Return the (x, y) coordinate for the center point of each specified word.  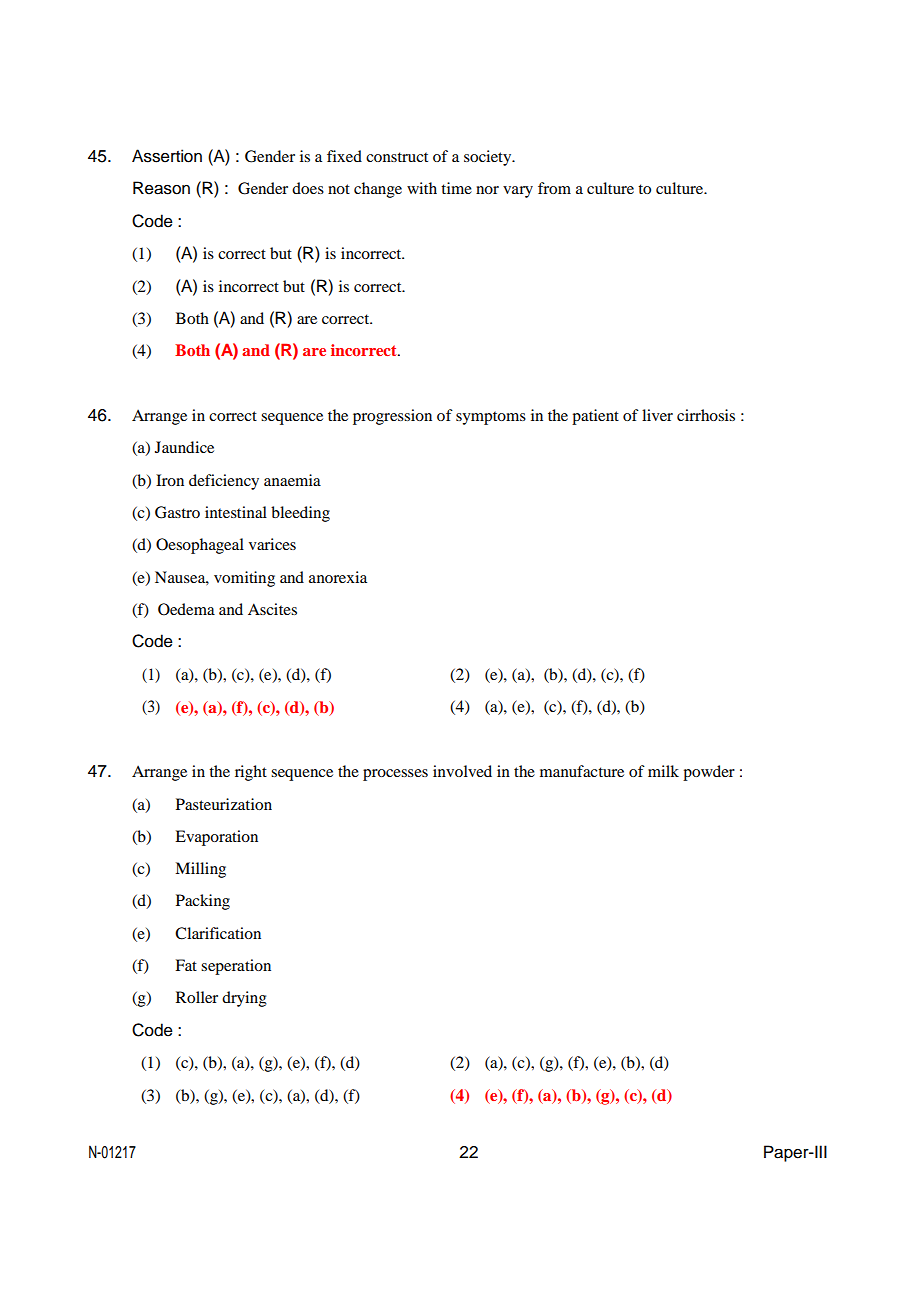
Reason (161, 188)
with (422, 188)
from (554, 188)
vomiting (244, 579)
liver (657, 415)
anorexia (338, 577)
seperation (236, 967)
